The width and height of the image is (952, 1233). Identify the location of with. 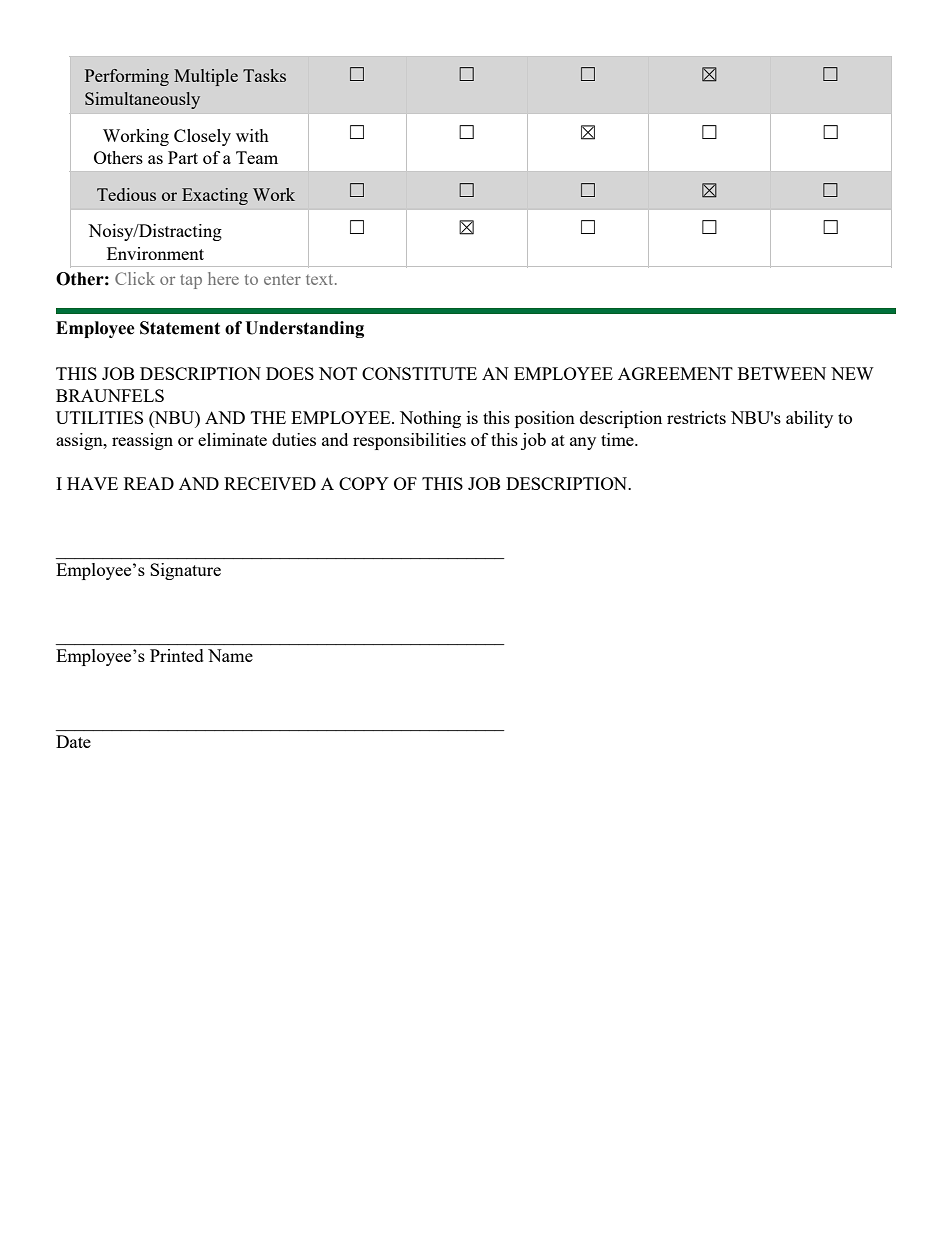
(252, 135).
